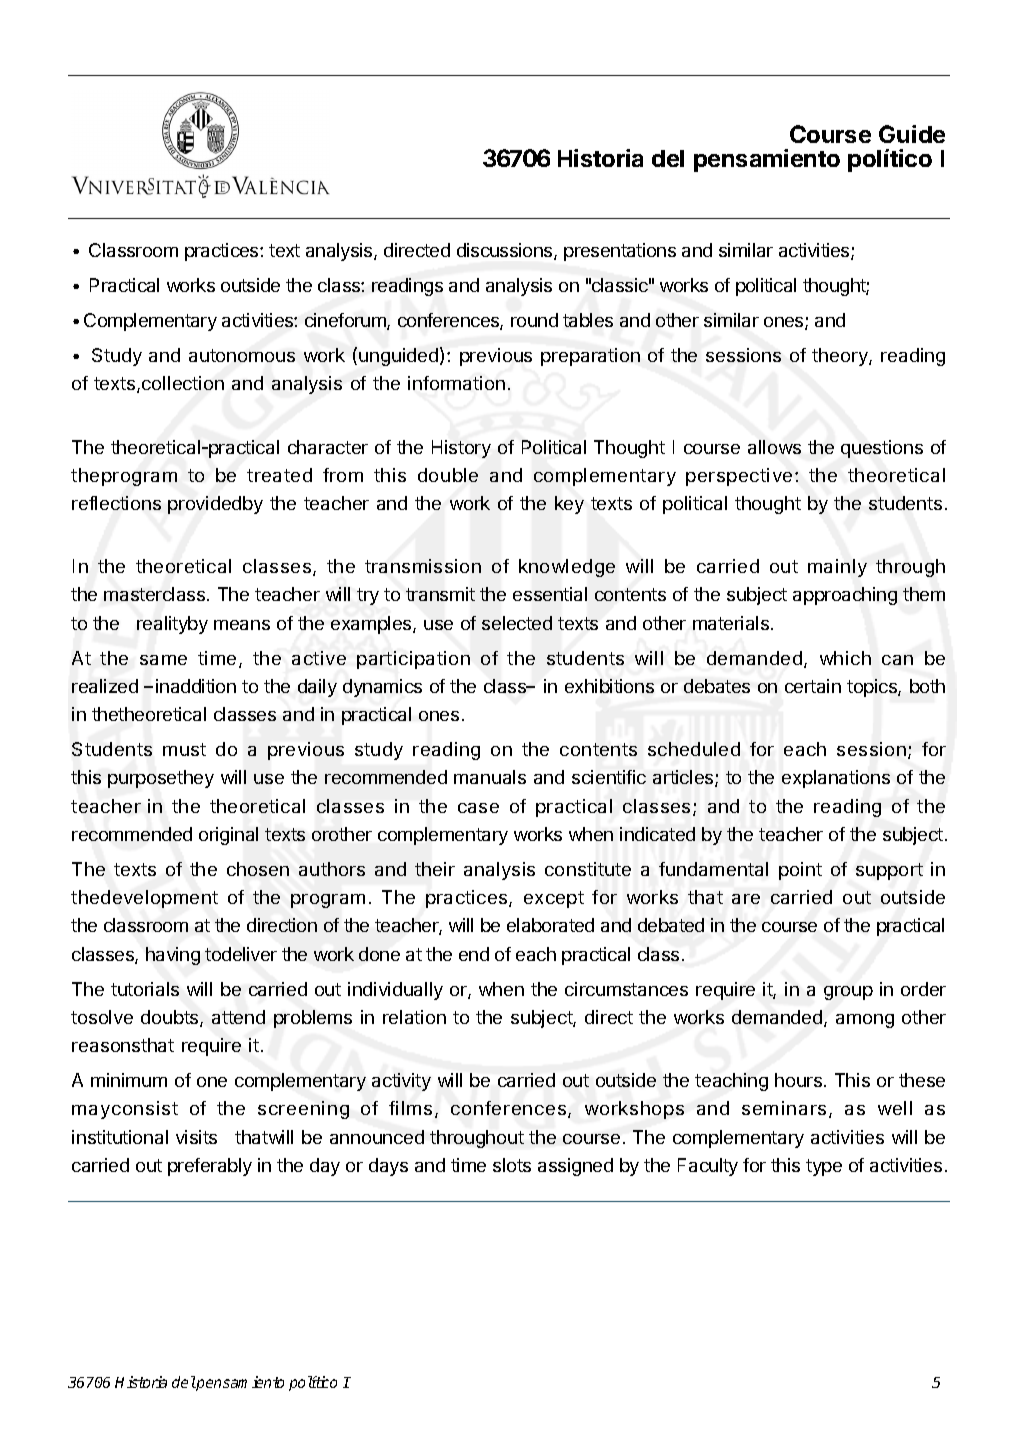 This document has width=1018, height=1440. I want to click on visits, so click(196, 1137).
